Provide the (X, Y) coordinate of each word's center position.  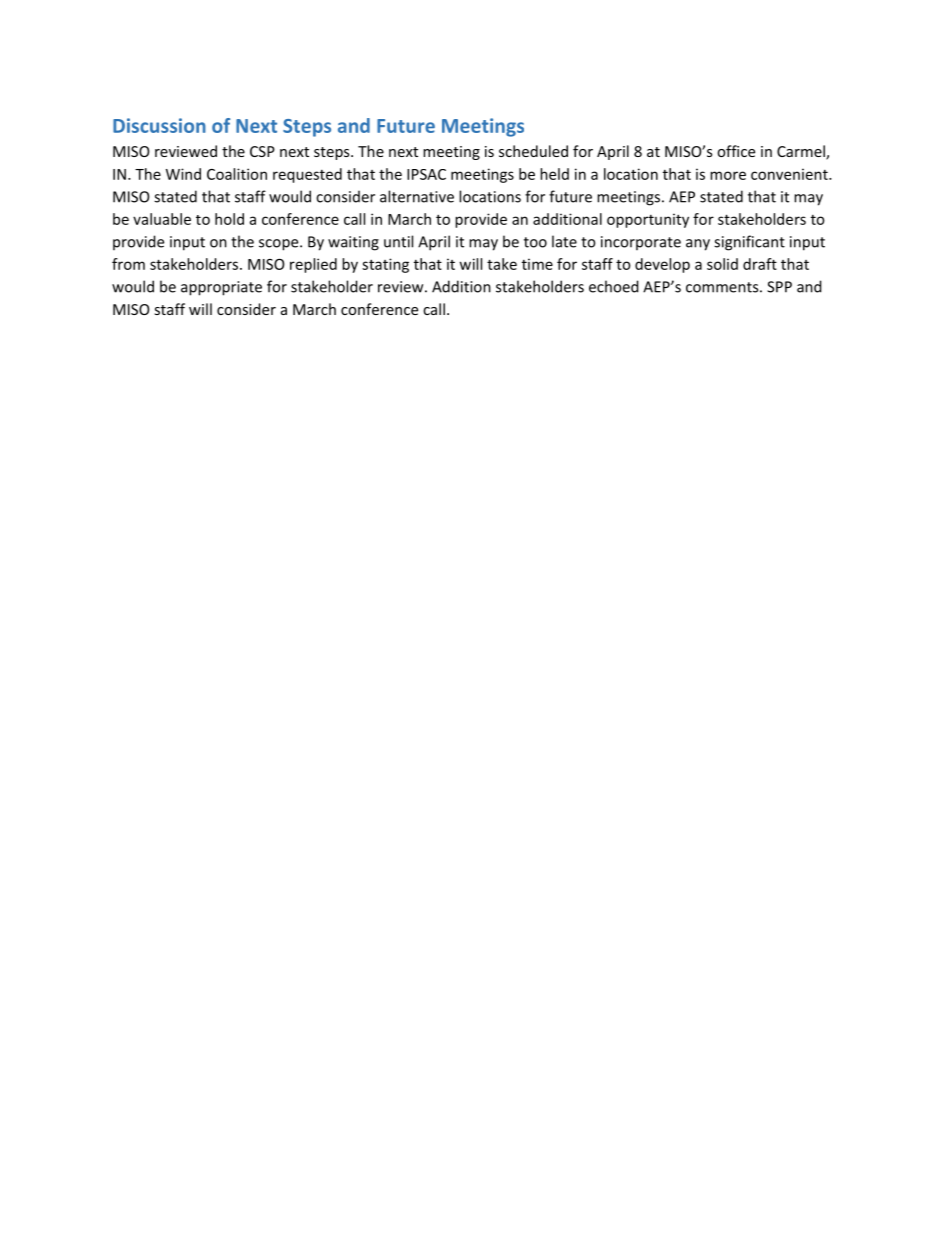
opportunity (648, 220)
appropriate (221, 288)
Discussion (159, 125)
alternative (417, 196)
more (728, 175)
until (398, 241)
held (554, 174)
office (736, 151)
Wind (183, 174)
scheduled (533, 151)
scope (280, 245)
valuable (162, 219)
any (698, 245)
